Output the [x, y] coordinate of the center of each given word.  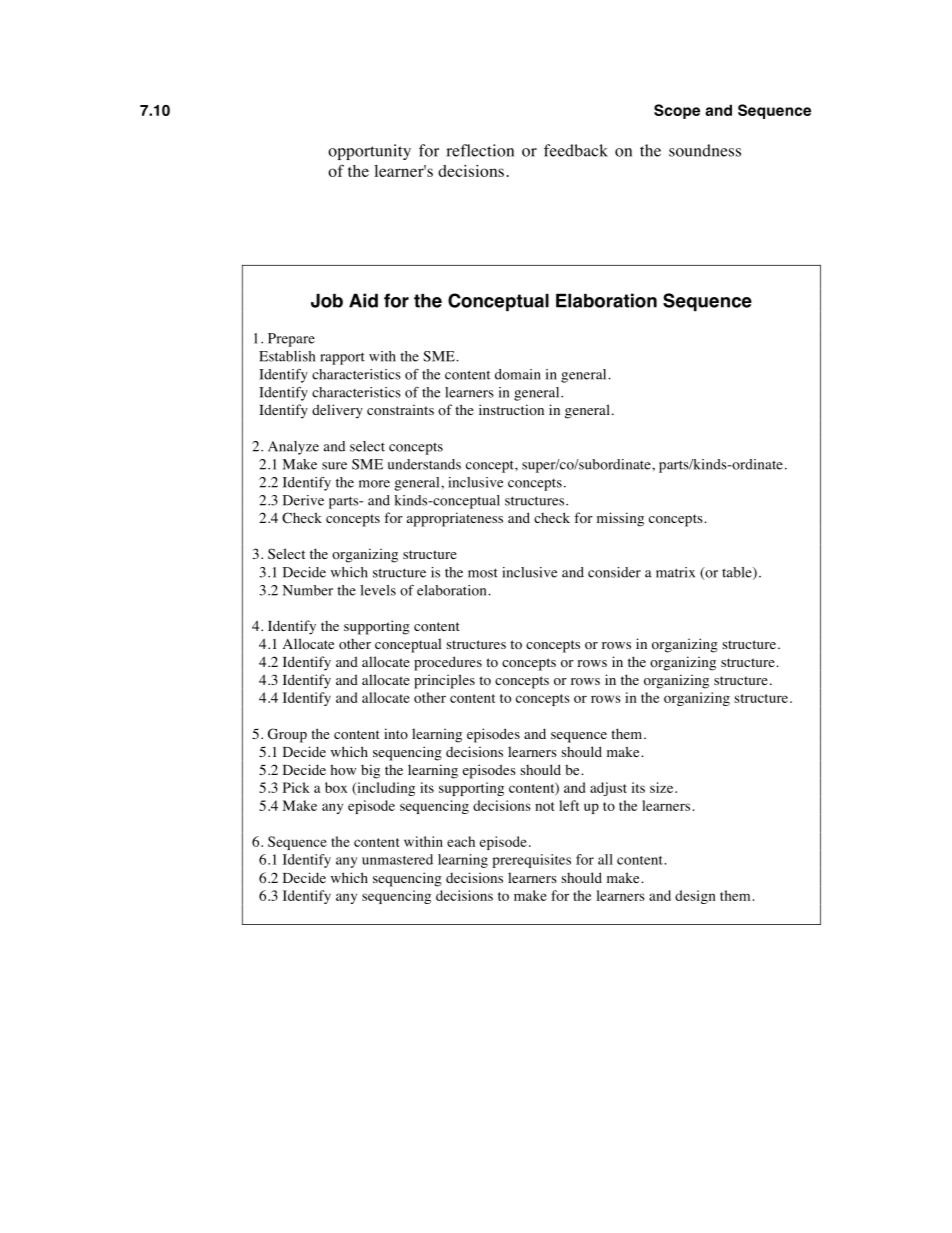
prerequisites [531, 861]
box [336, 787]
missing [620, 519]
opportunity [369, 152]
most [483, 573]
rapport [342, 358]
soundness [705, 150]
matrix [675, 572]
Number [308, 590]
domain [518, 374]
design [695, 897]
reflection [480, 150]
